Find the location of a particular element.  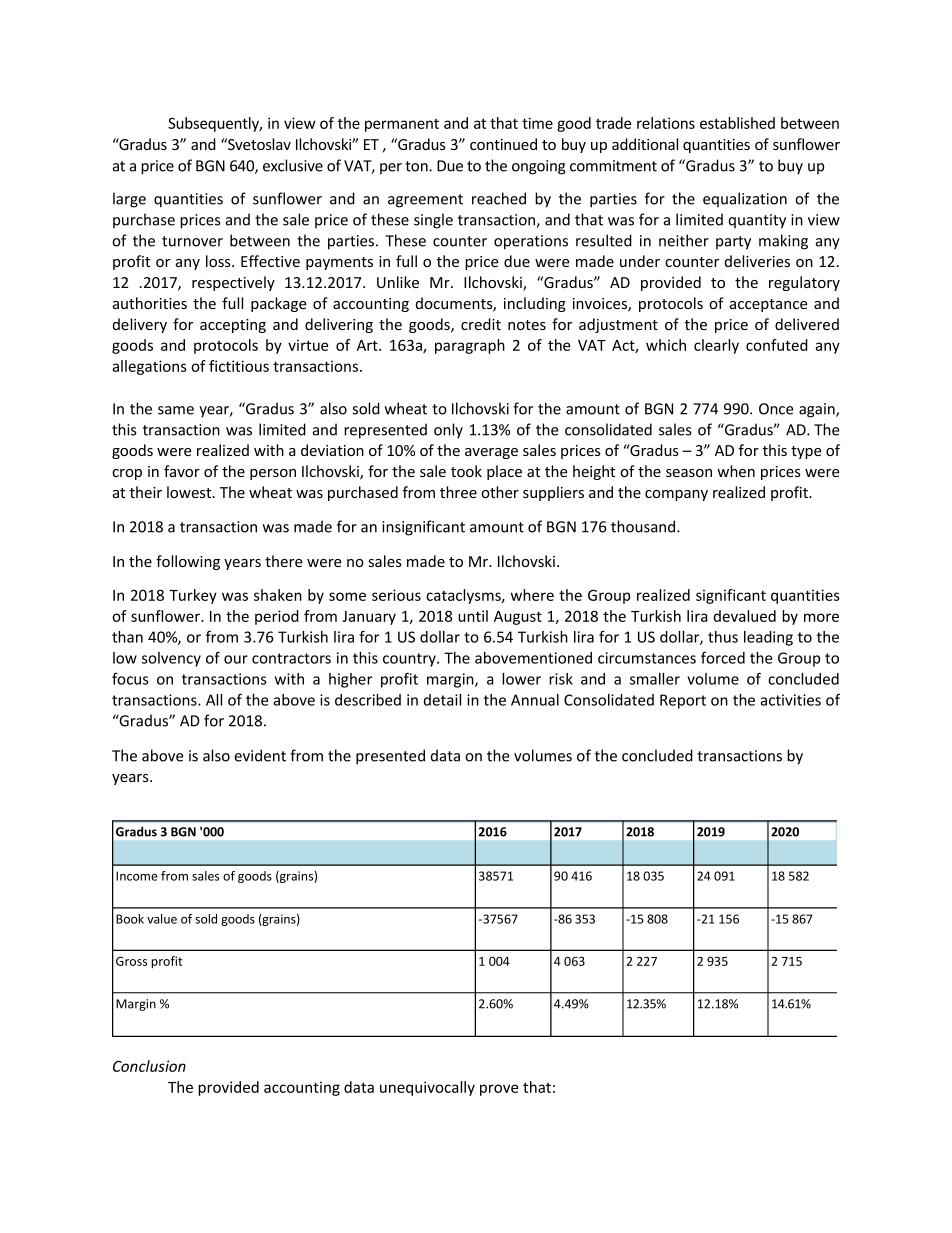

exclusive is located at coordinates (293, 165).
